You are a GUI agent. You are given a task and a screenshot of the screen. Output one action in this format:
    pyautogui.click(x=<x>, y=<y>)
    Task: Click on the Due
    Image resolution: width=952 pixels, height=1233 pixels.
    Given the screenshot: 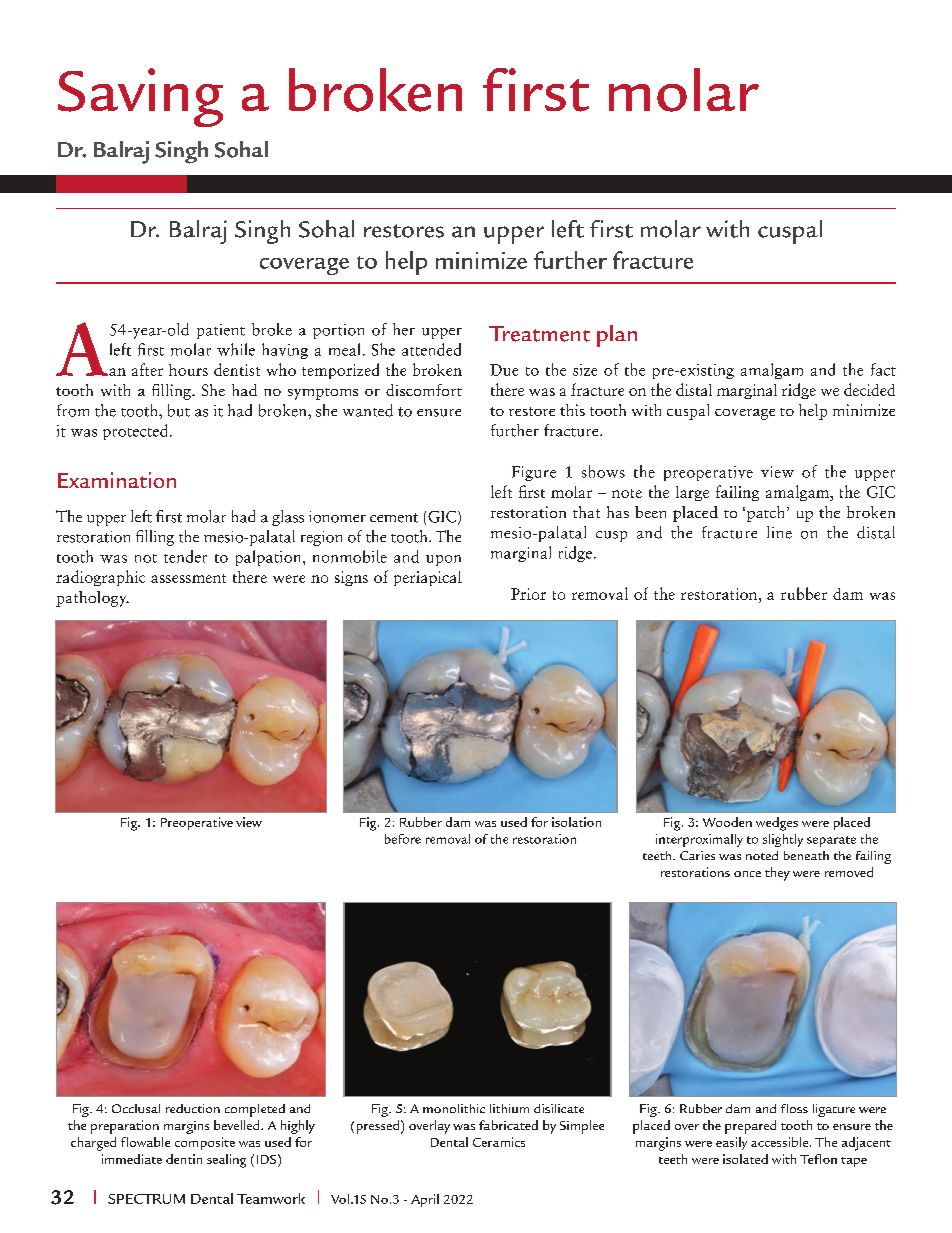 What is the action you would take?
    pyautogui.click(x=504, y=370)
